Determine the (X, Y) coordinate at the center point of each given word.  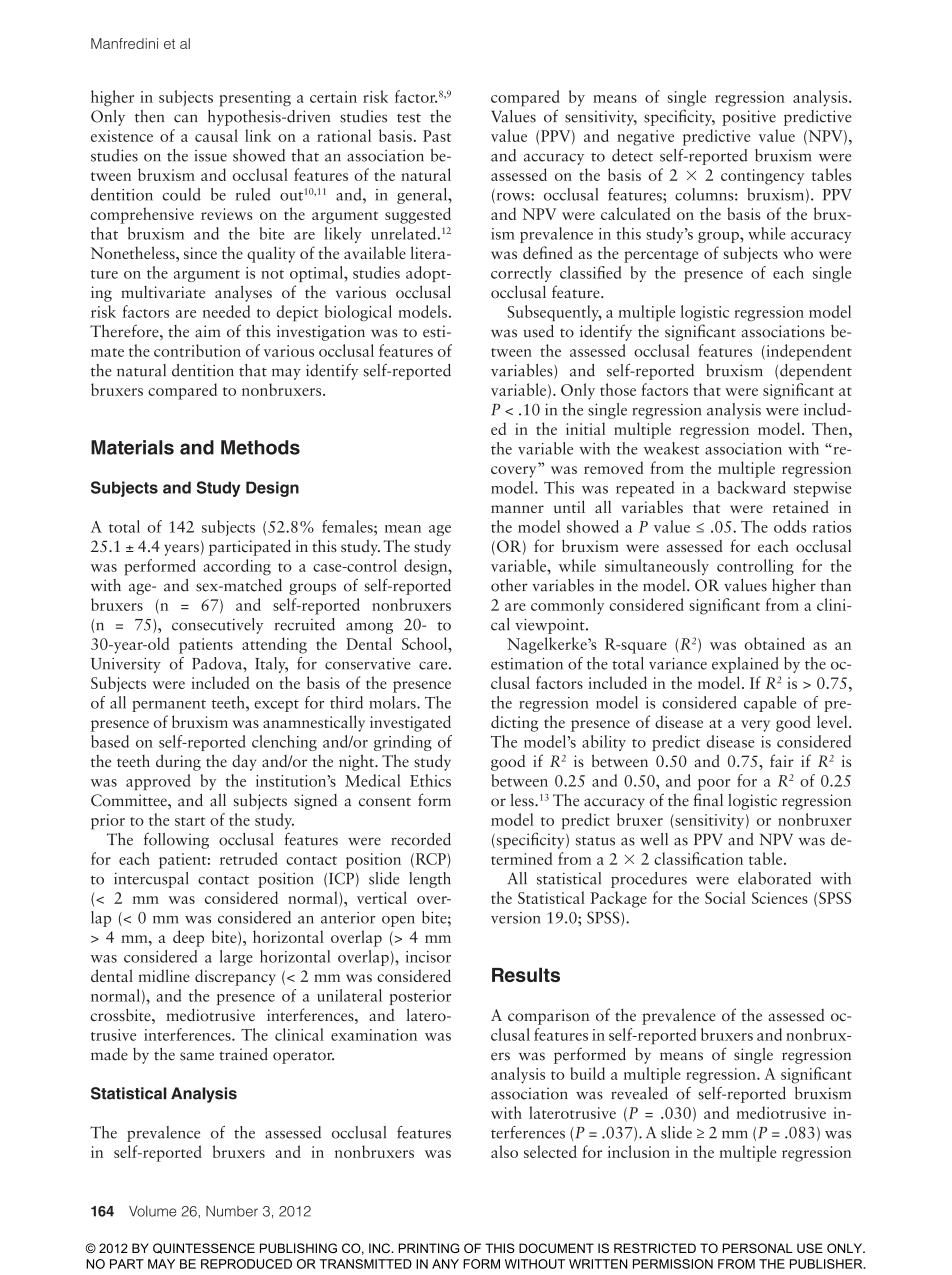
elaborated (774, 878)
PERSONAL (758, 1248)
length (430, 880)
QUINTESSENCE (204, 1248)
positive (749, 118)
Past (437, 136)
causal (216, 135)
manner (517, 509)
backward (752, 487)
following (176, 841)
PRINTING (428, 1248)
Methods (260, 447)
